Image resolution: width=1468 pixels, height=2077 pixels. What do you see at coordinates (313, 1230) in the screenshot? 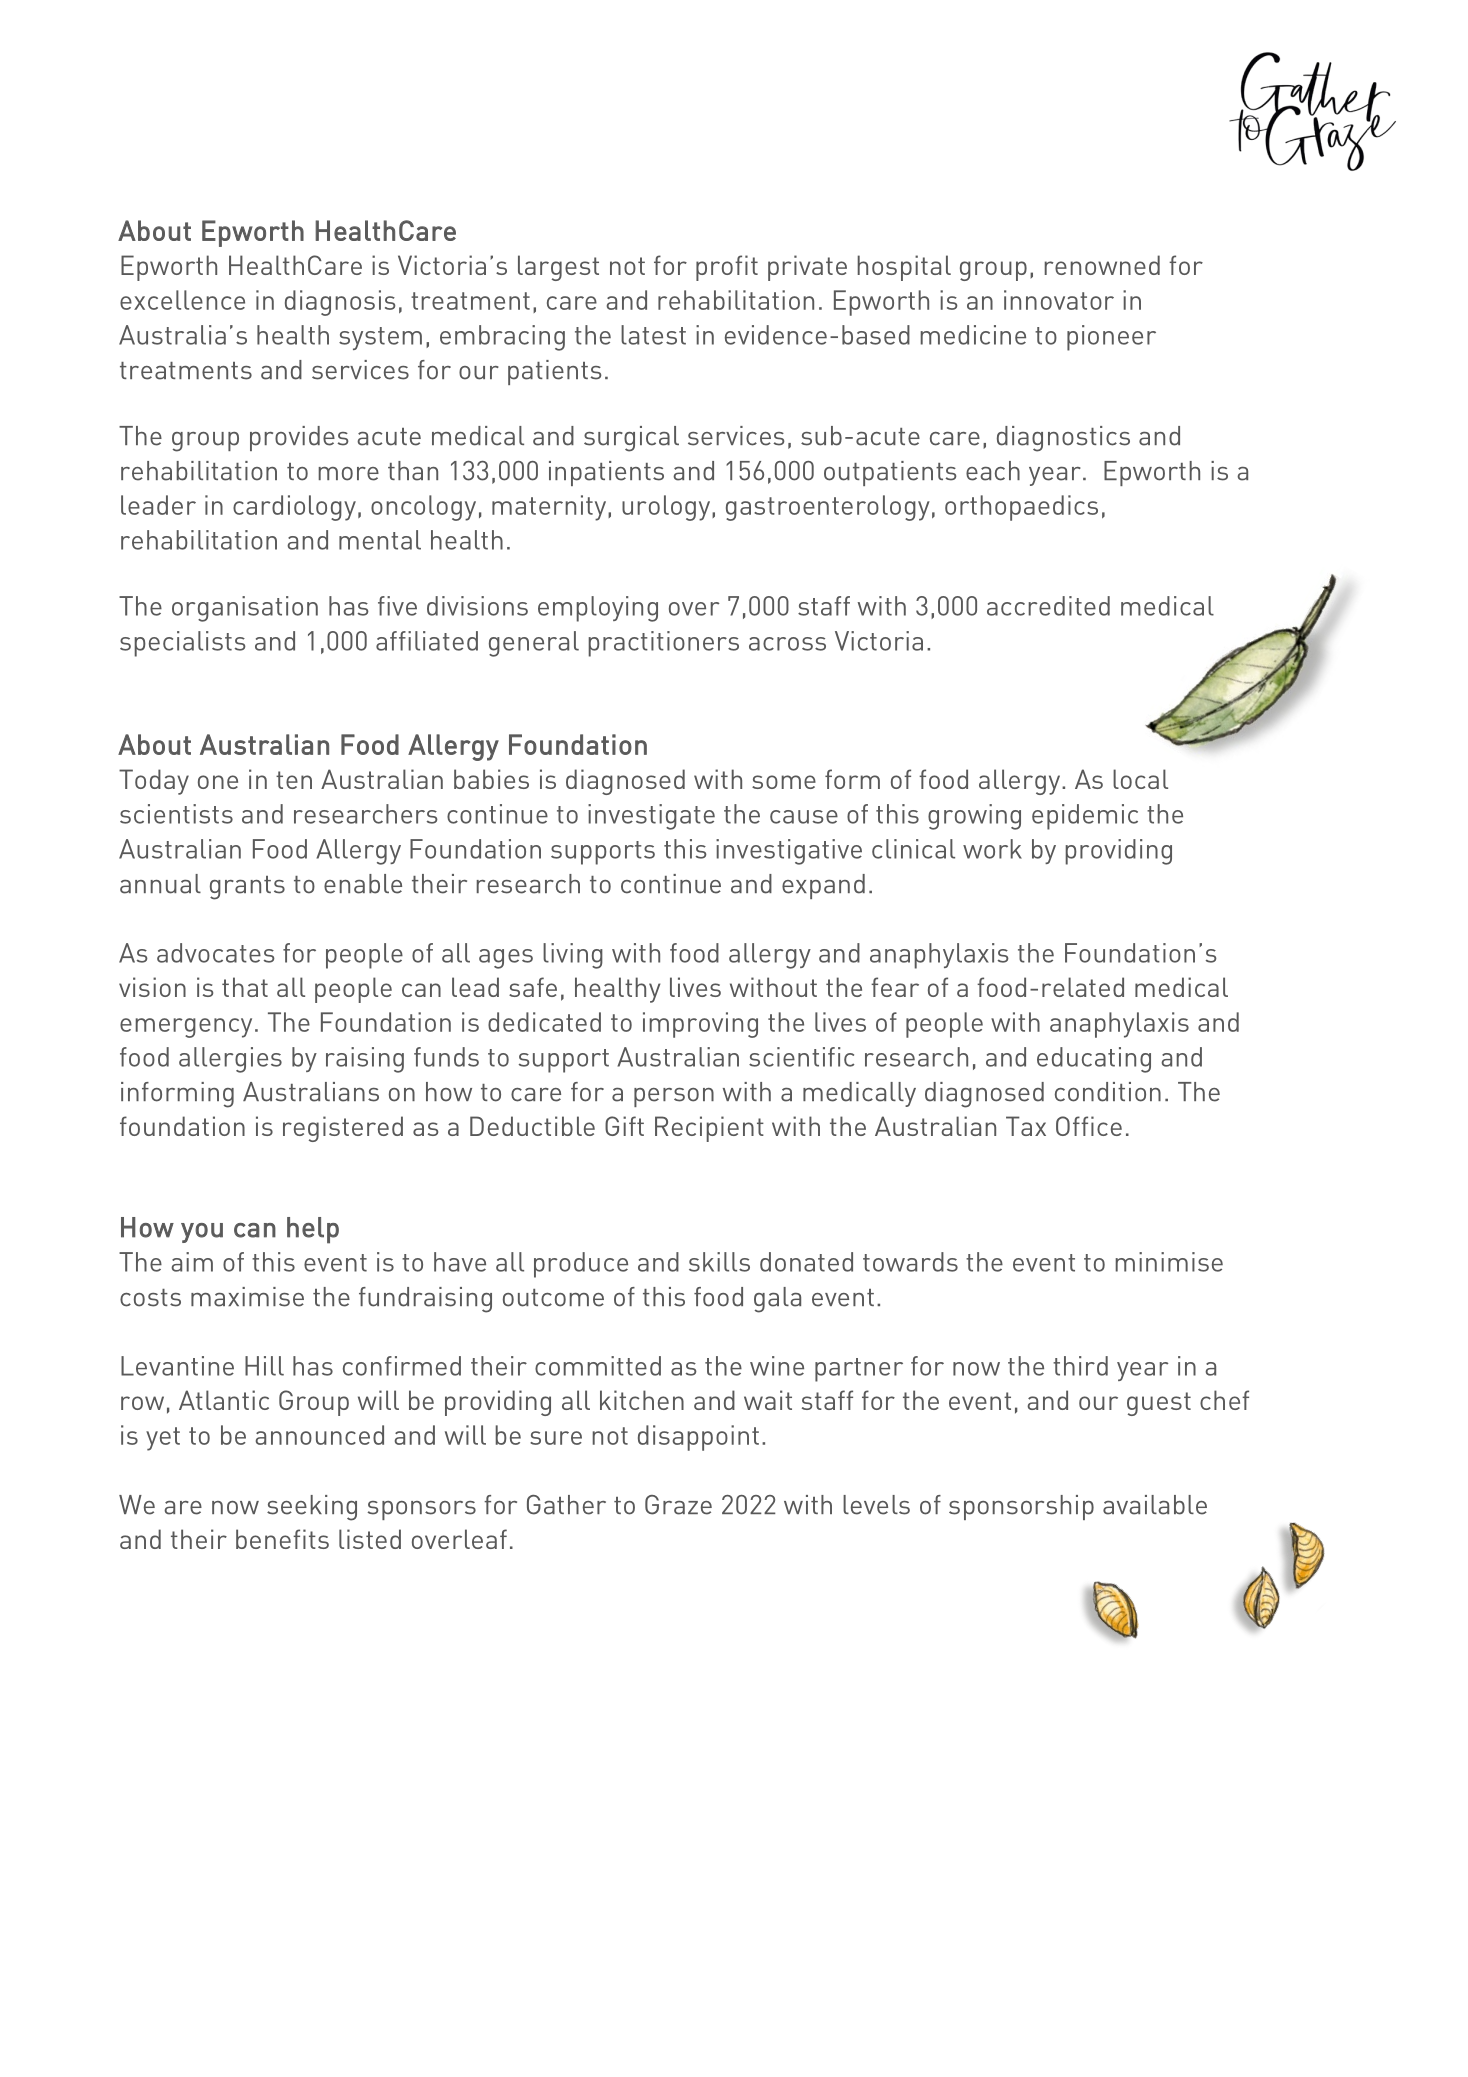
I see `help` at bounding box center [313, 1230].
